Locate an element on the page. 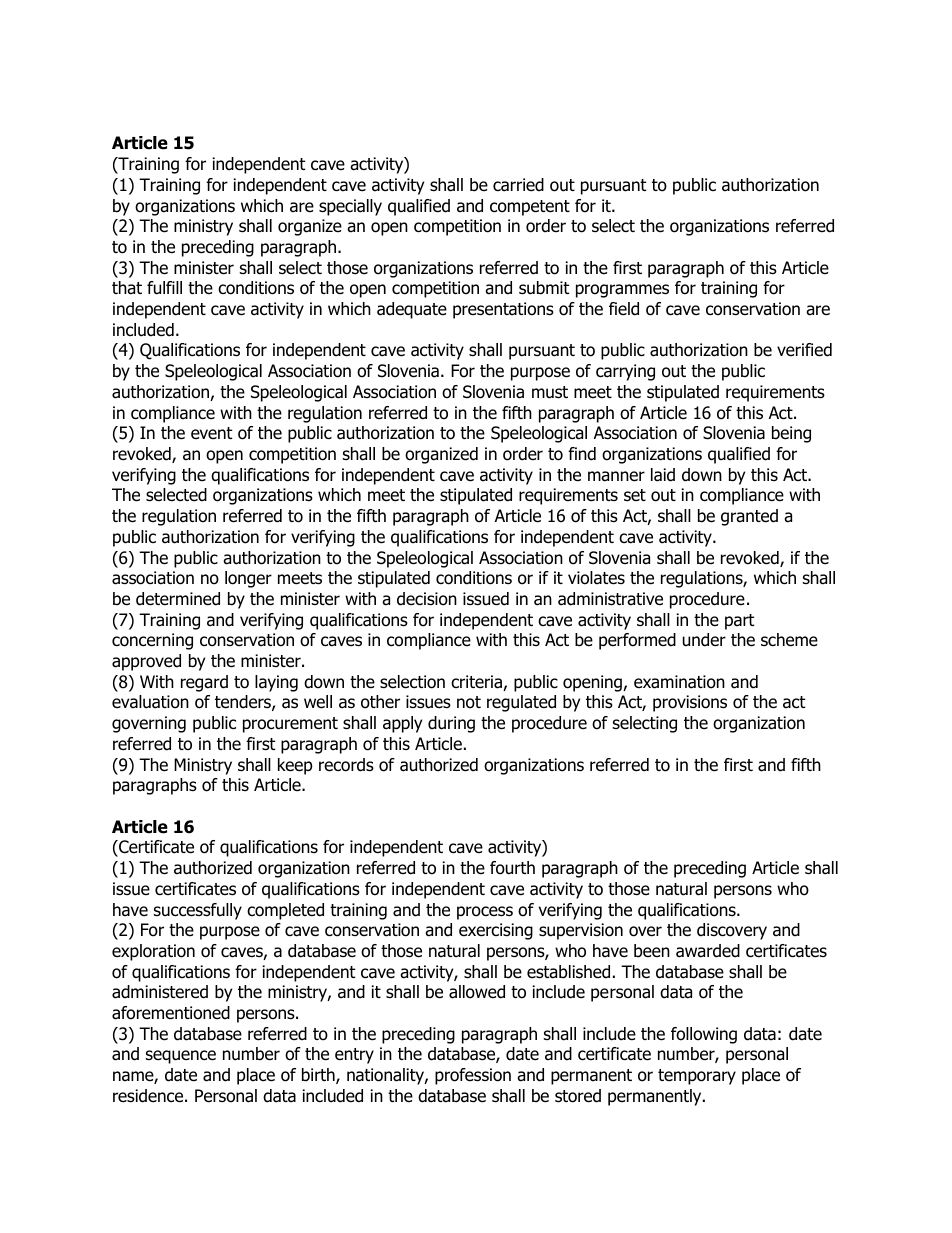 The image size is (952, 1233). programmes is located at coordinates (622, 291).
